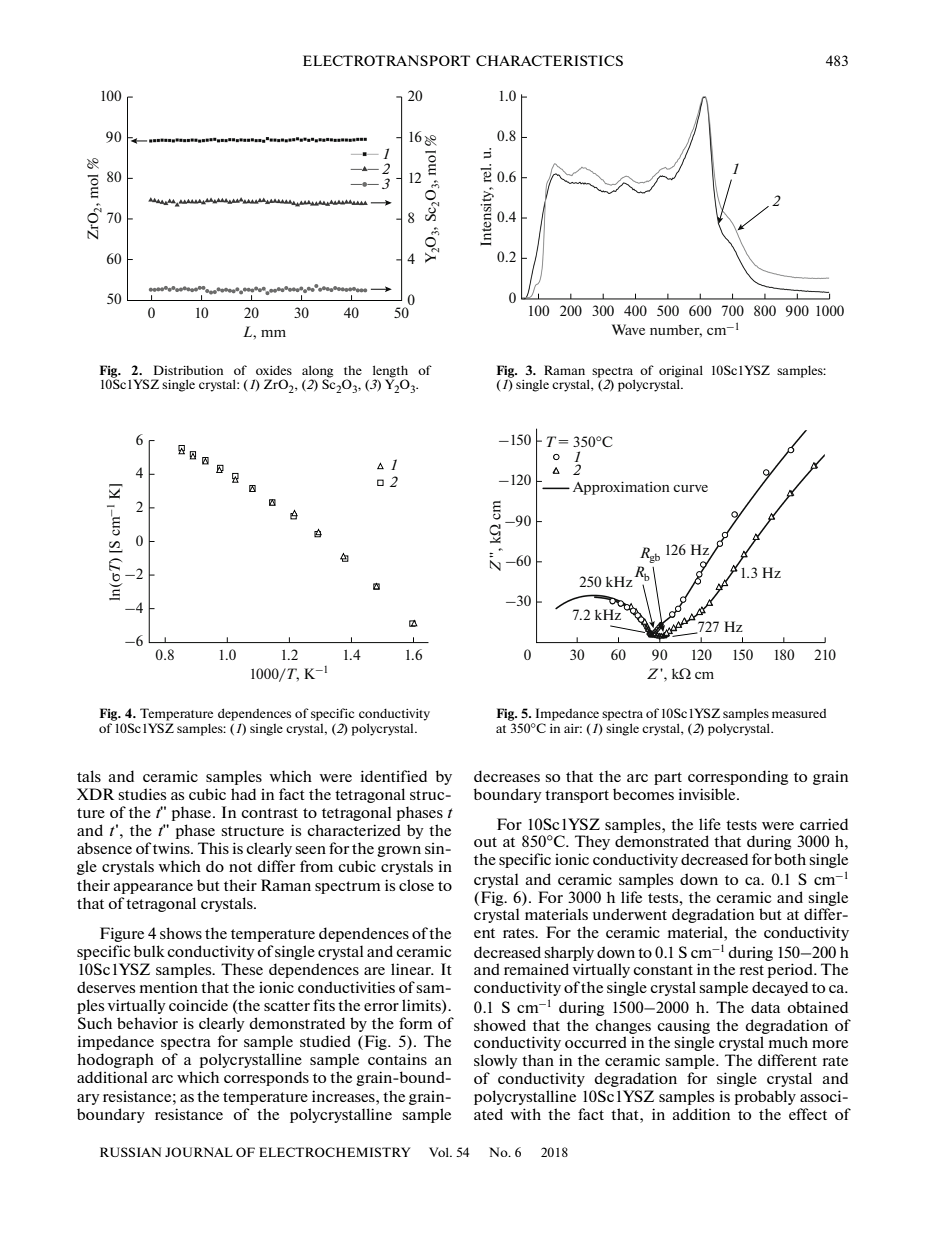  I want to click on out, so click(485, 842).
